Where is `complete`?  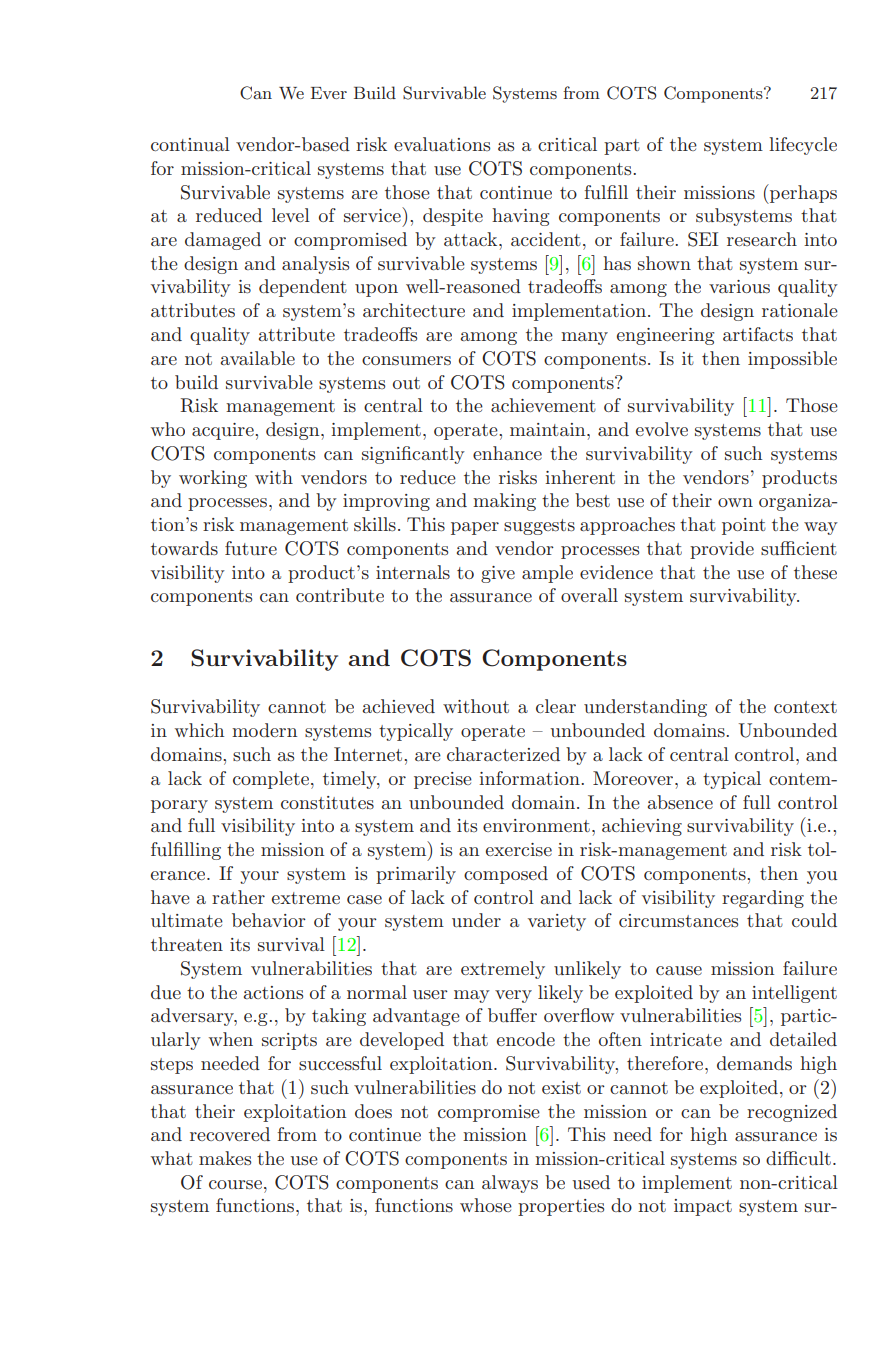
complete is located at coordinates (271, 780).
